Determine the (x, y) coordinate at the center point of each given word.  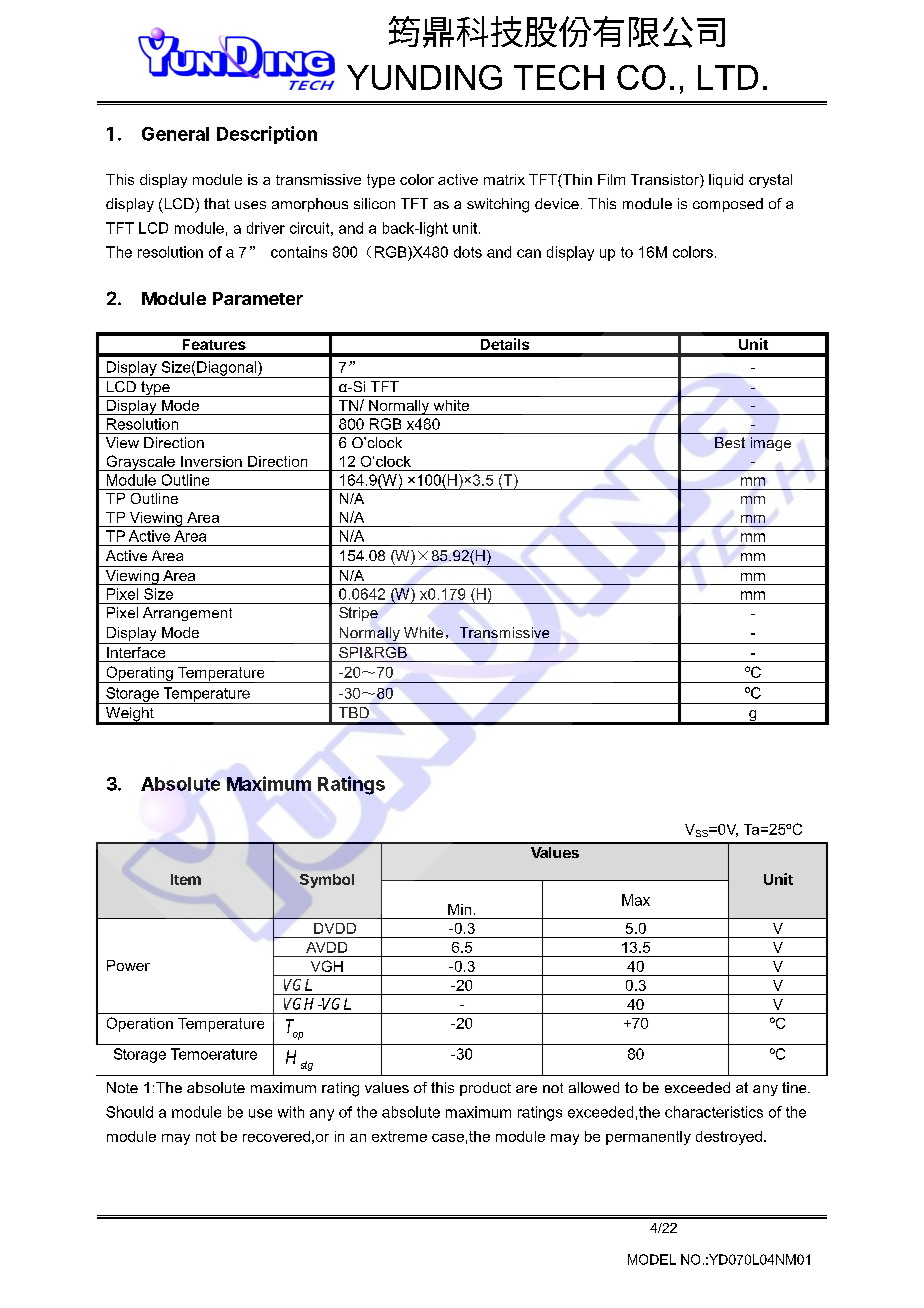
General (175, 134)
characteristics (714, 1112)
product (485, 1089)
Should (129, 1112)
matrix (504, 179)
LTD (728, 77)
